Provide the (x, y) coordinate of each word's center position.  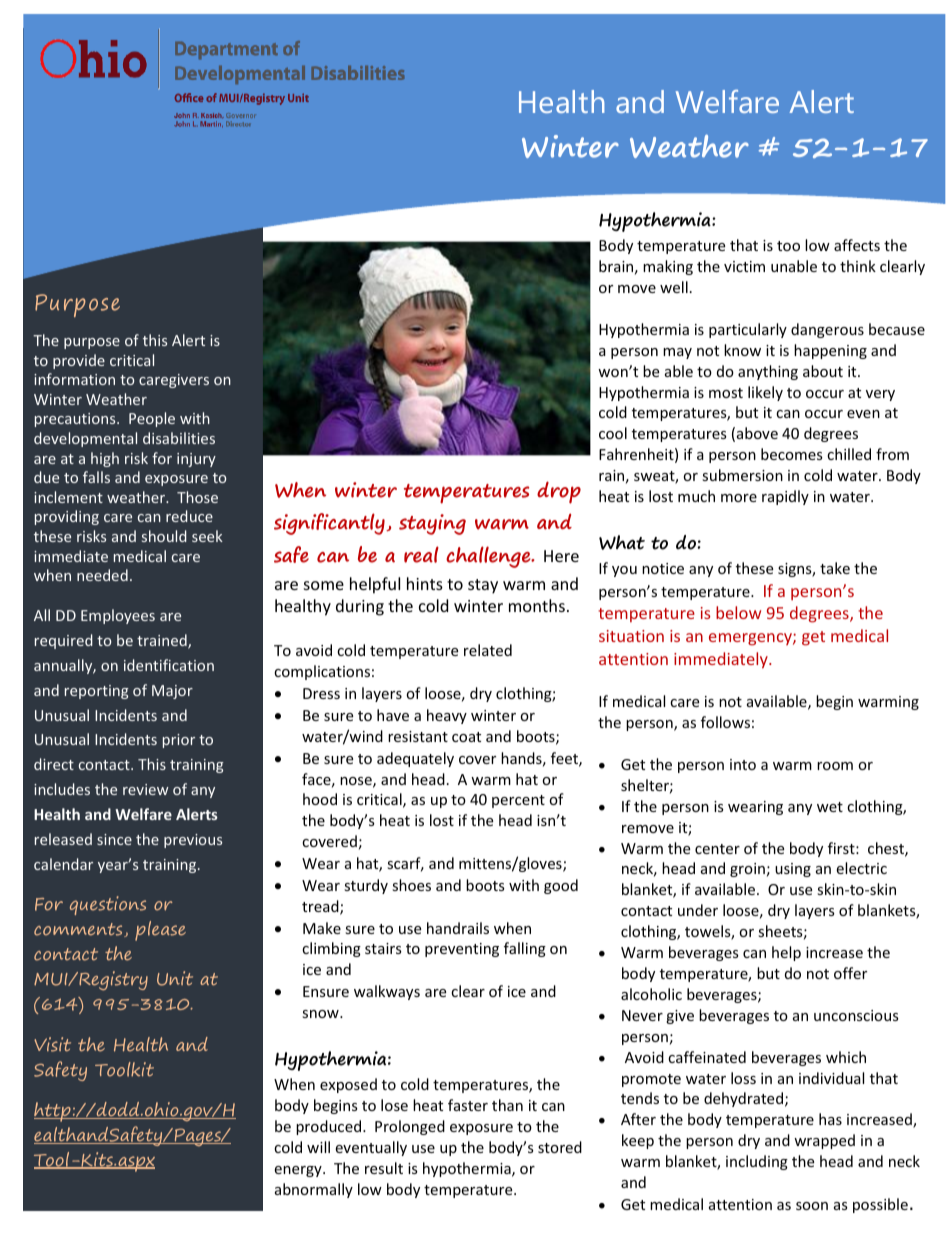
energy (299, 1171)
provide (79, 361)
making (668, 267)
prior (179, 741)
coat (466, 737)
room (835, 766)
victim (744, 266)
